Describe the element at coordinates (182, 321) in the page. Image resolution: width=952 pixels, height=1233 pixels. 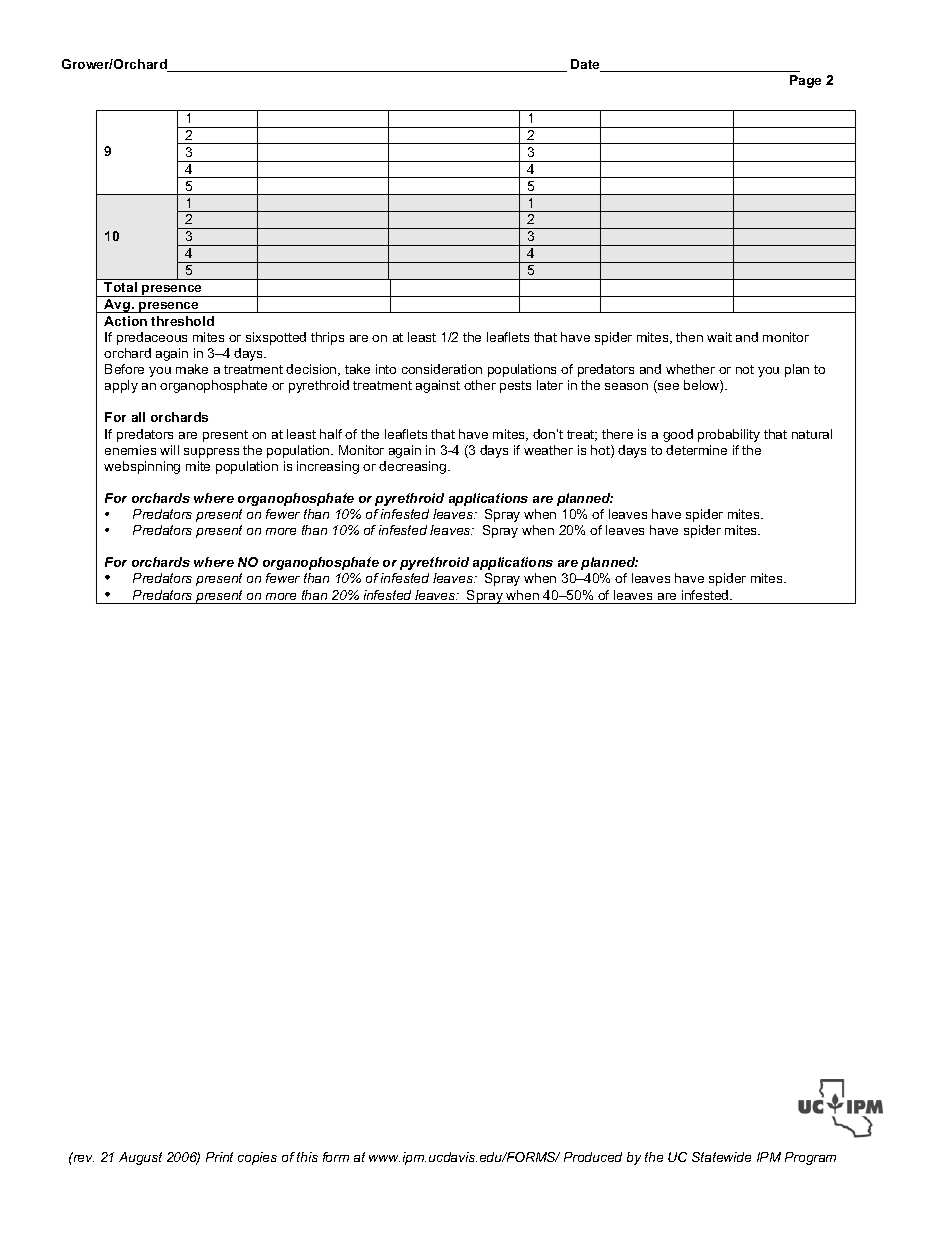
I see `threshold` at that location.
